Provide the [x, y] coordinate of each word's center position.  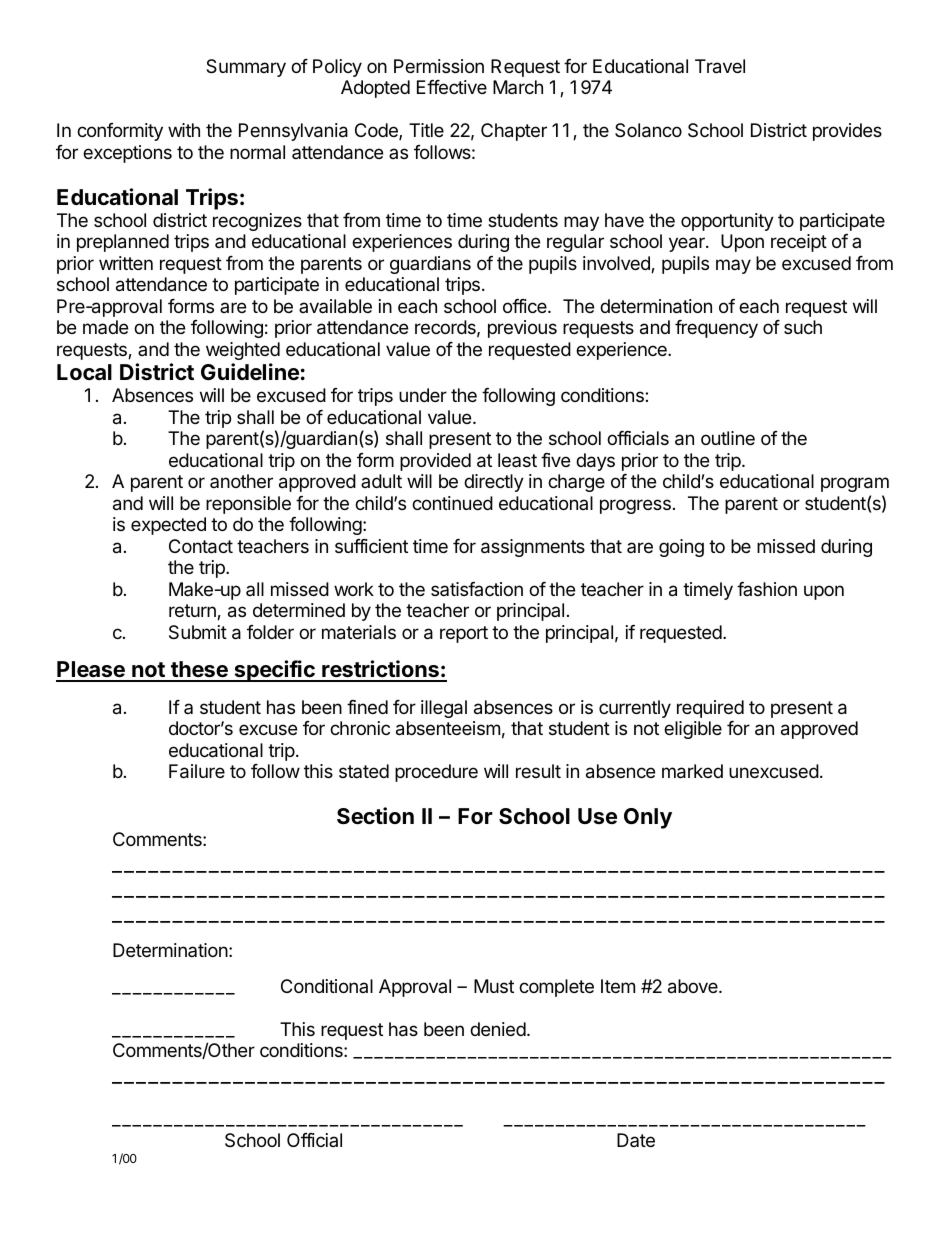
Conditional [327, 986]
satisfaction [477, 589]
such [803, 327]
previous [522, 329]
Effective [452, 87]
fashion [767, 589]
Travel [720, 66]
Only [648, 818]
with [184, 130]
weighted [243, 351]
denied [498, 1029]
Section [375, 816]
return [193, 612]
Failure [197, 771]
